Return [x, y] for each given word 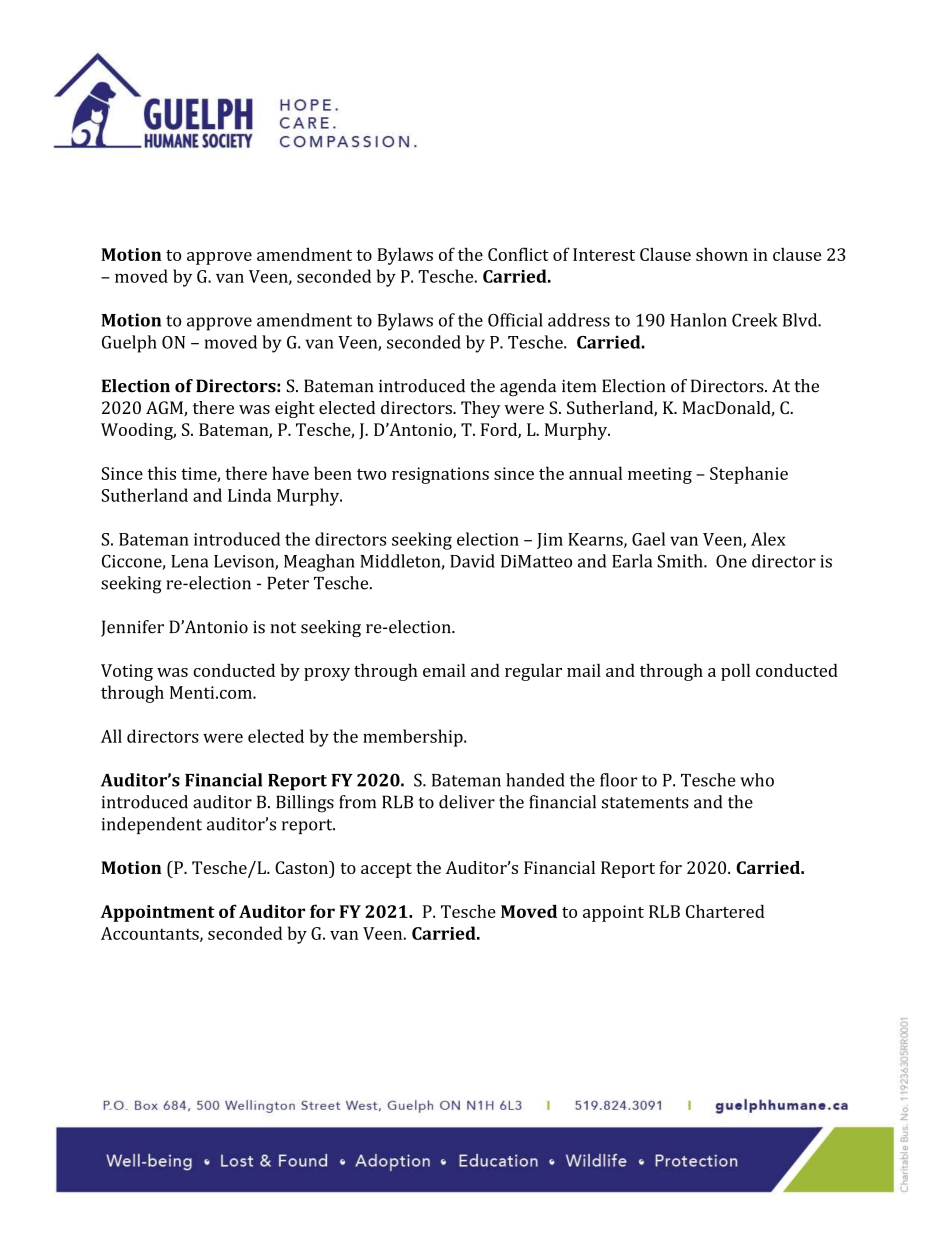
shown [722, 254]
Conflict [518, 254]
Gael [648, 539]
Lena [189, 561]
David [472, 561]
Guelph [129, 344]
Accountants [151, 934]
